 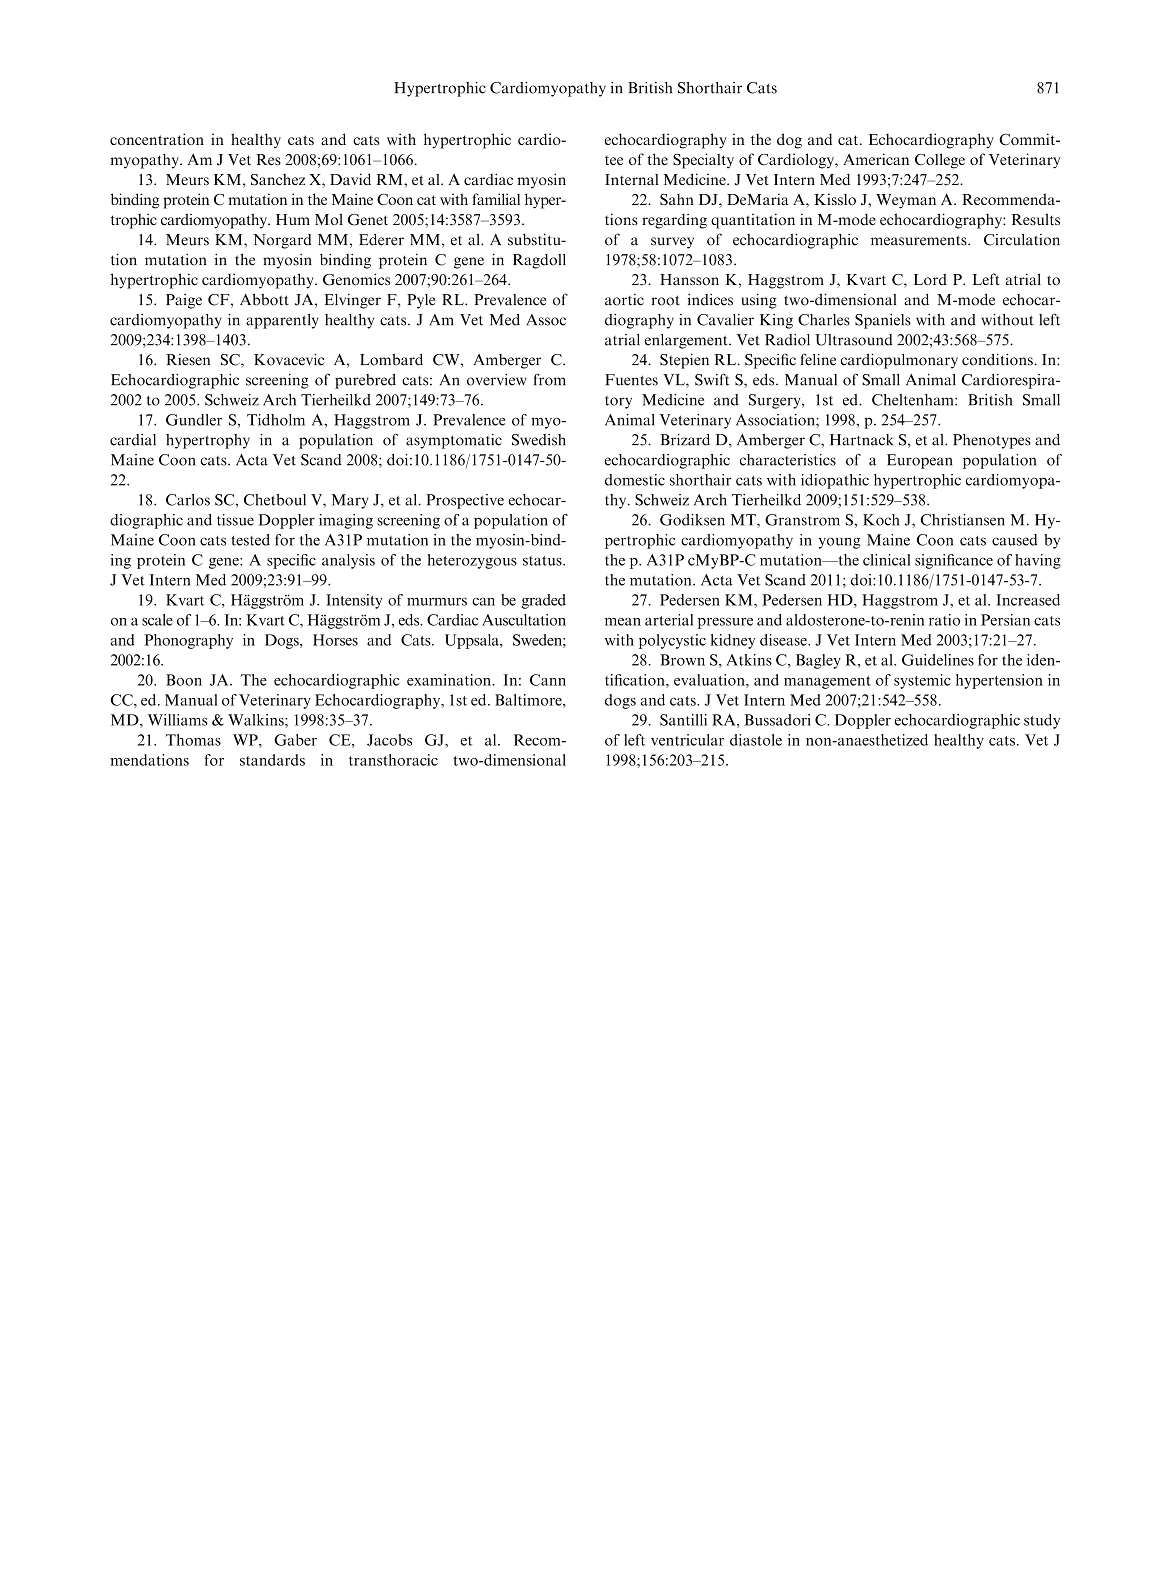 What do you see at coordinates (920, 461) in the screenshot?
I see `European` at bounding box center [920, 461].
